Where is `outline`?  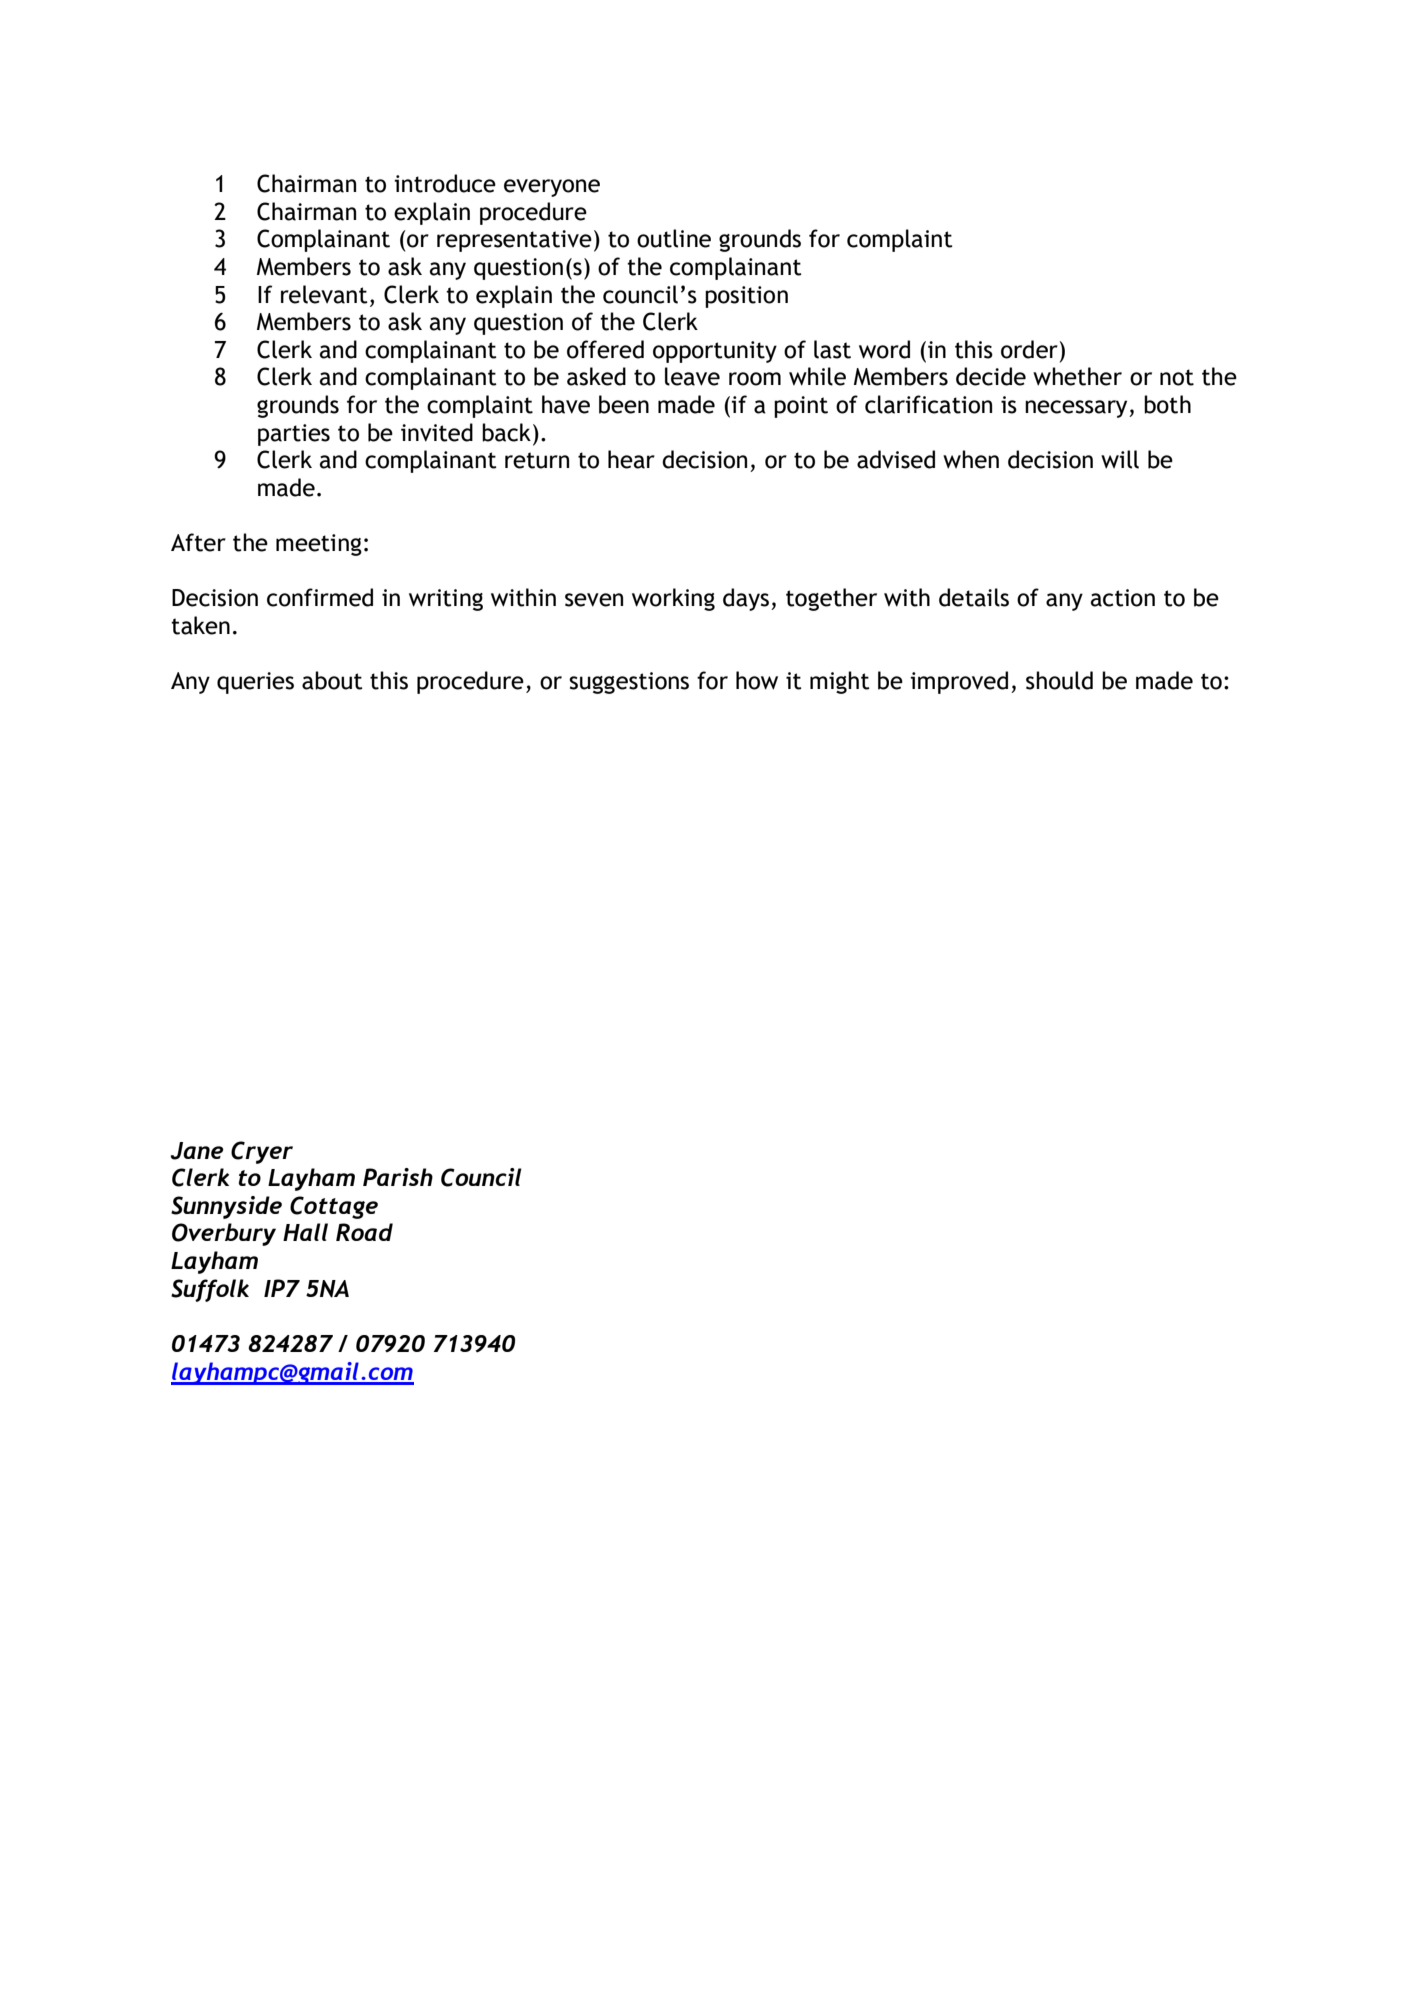
outline is located at coordinates (674, 238).
